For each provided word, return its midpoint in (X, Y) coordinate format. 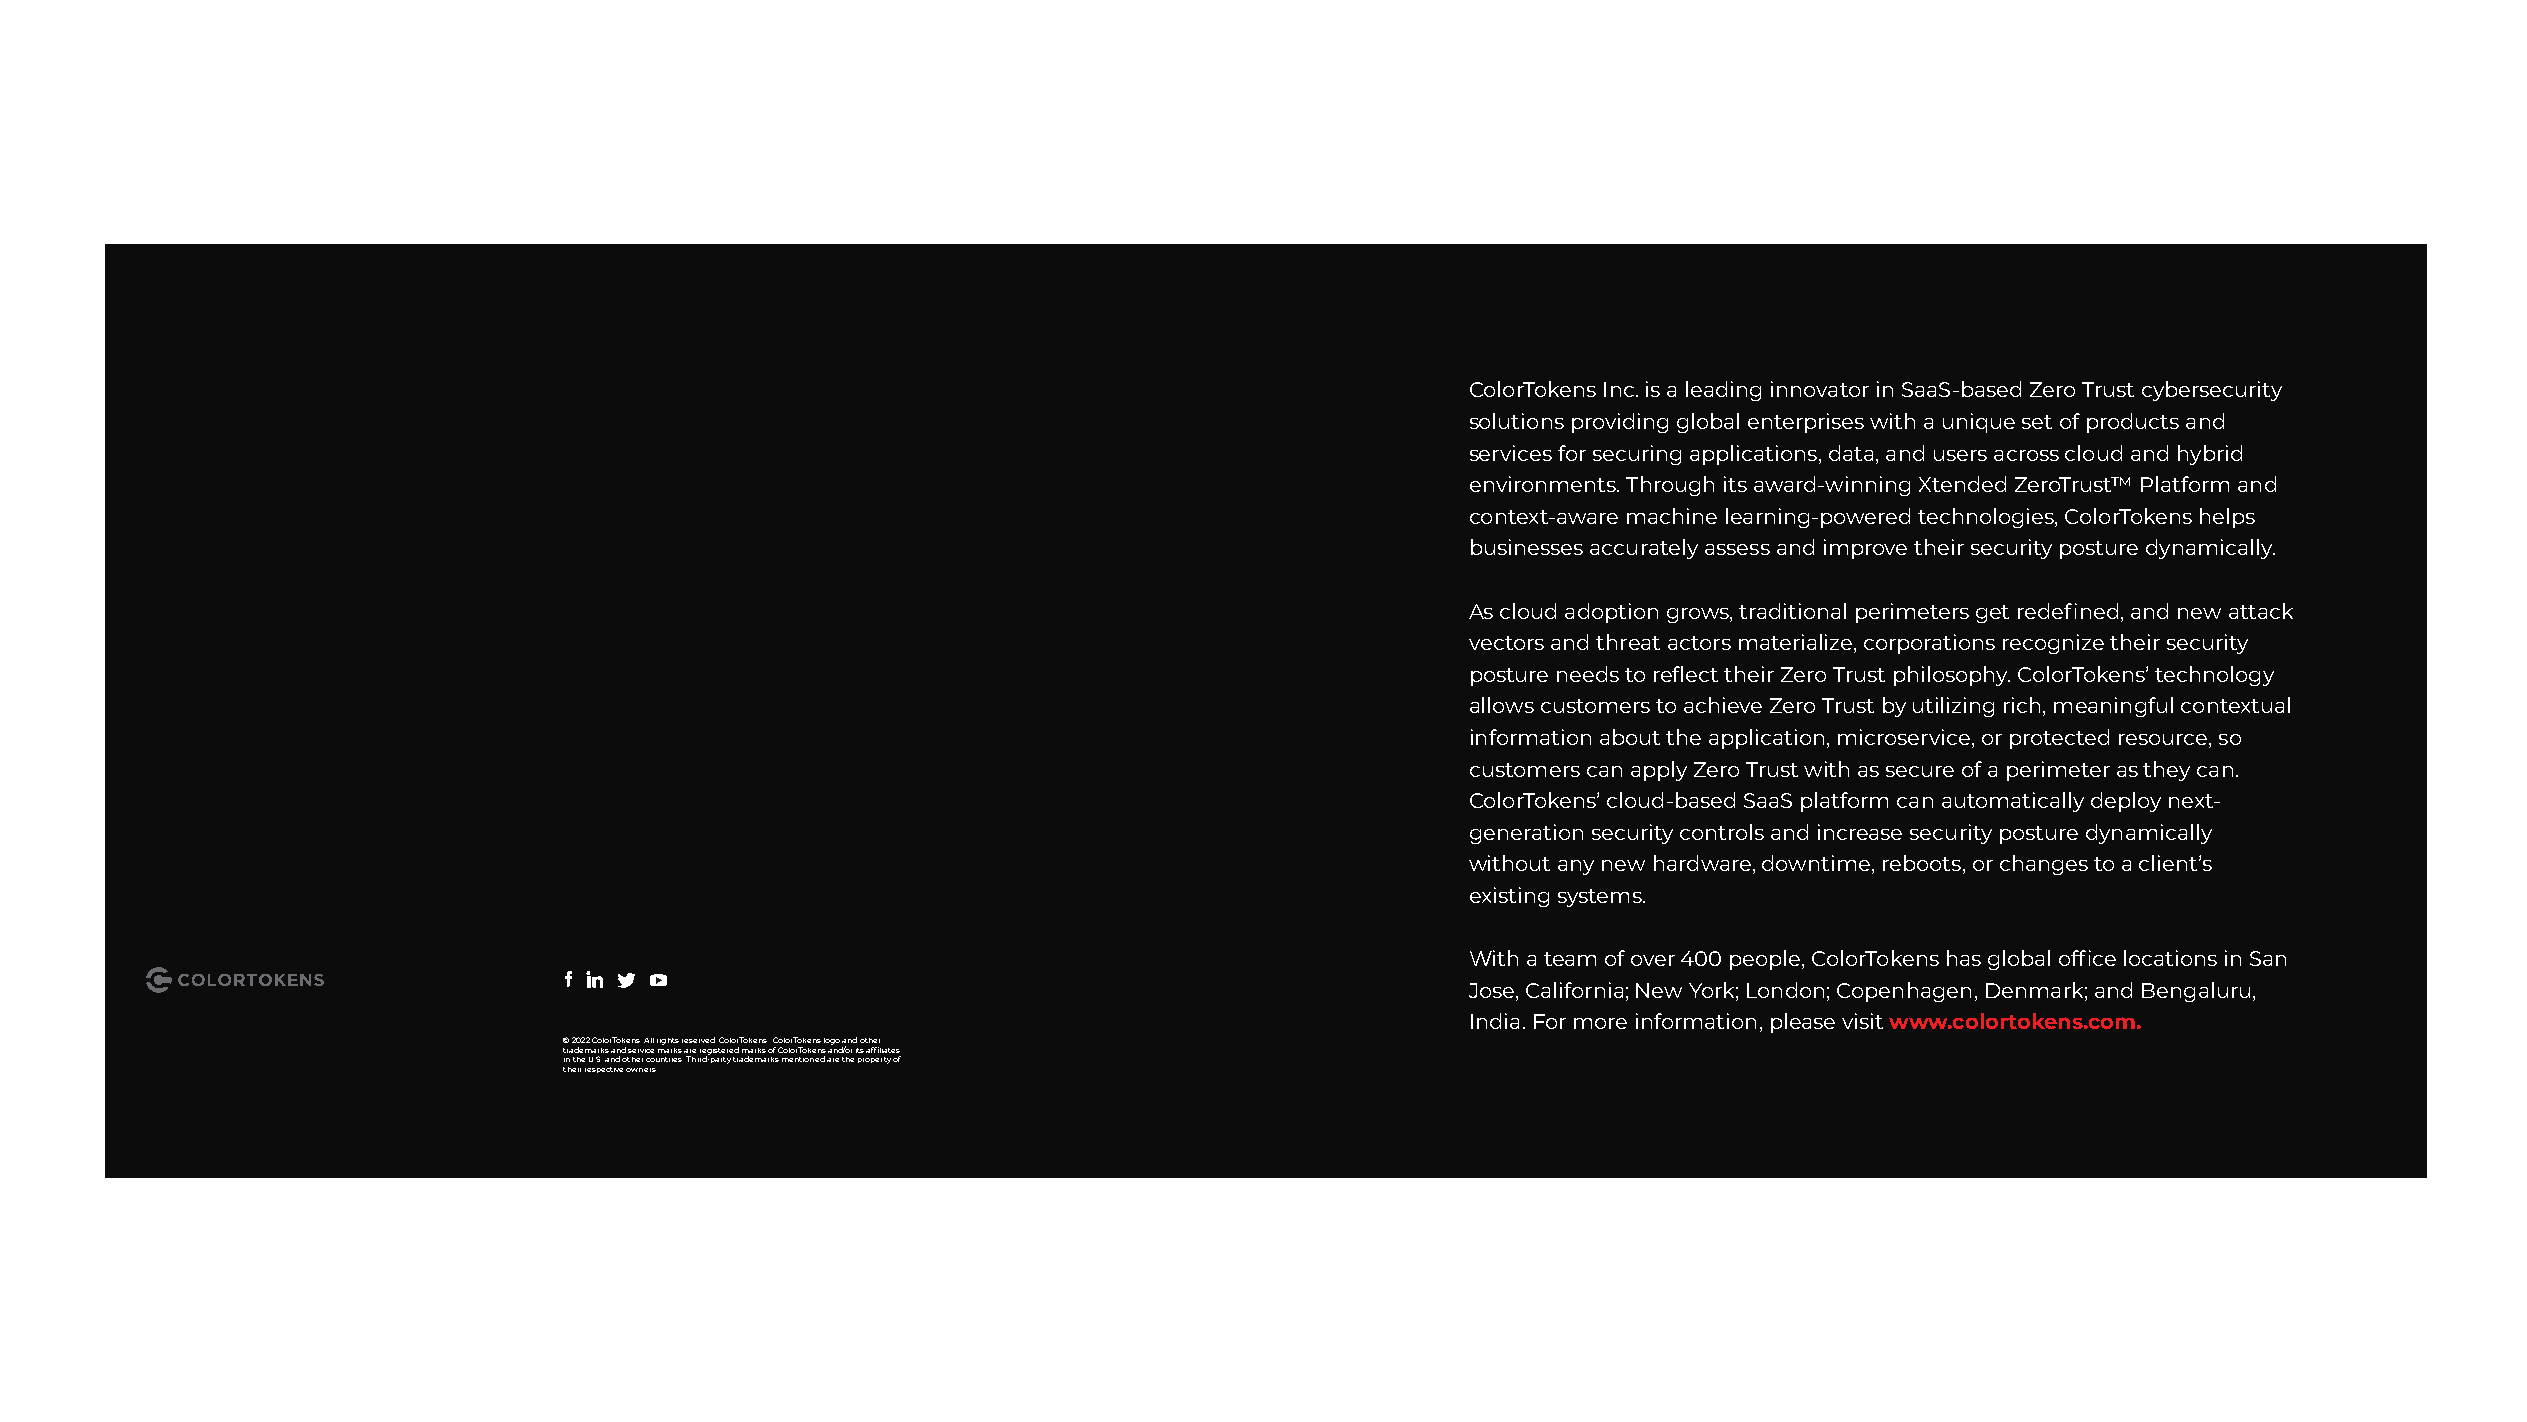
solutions (1517, 421)
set (2037, 422)
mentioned (803, 1059)
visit (1862, 1021)
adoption (1611, 613)
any (1576, 867)
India (1495, 1021)
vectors (1506, 643)
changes (2044, 865)
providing (1620, 423)
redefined (2068, 611)
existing (1509, 897)
